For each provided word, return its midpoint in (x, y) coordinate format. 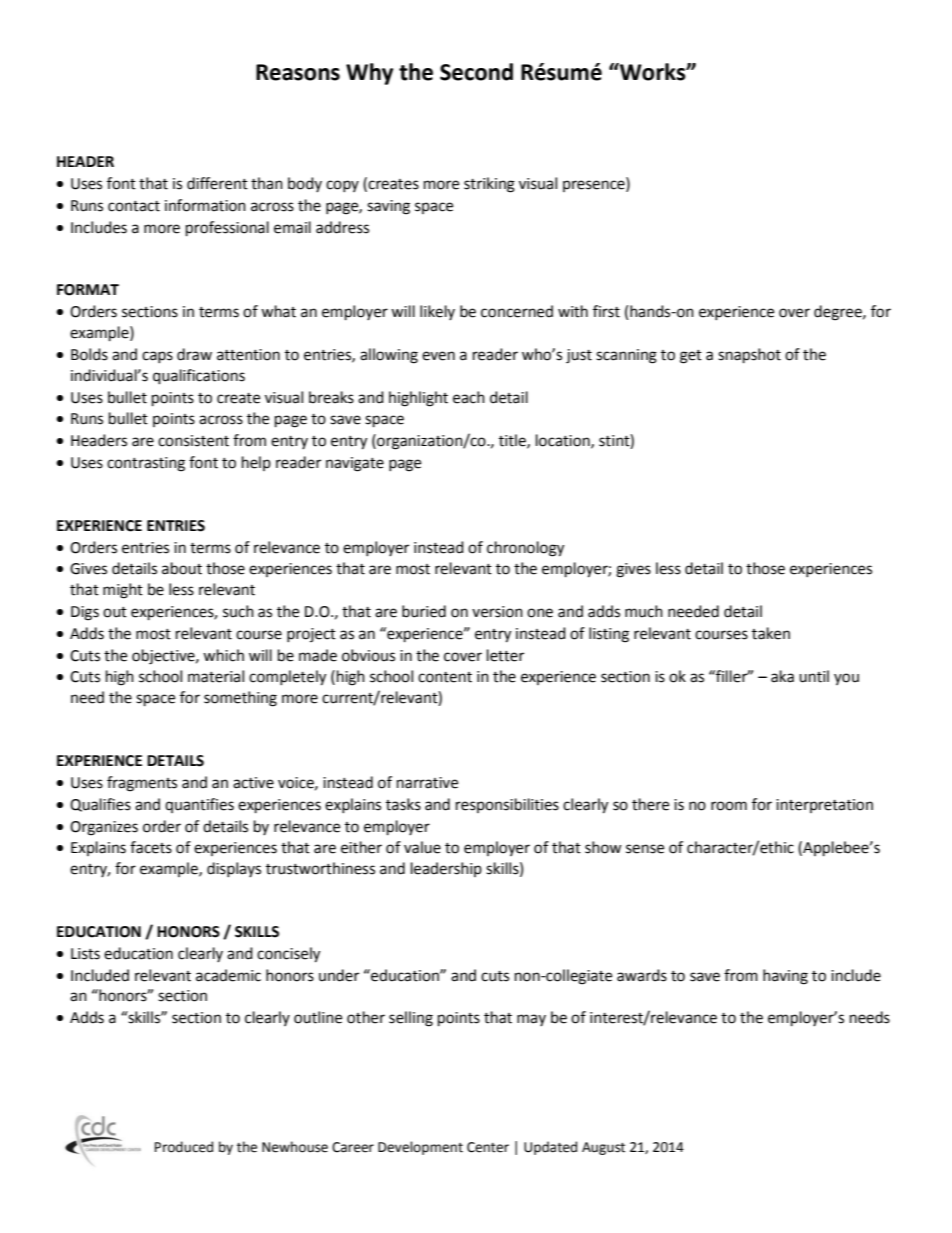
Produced (184, 1147)
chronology (525, 549)
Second (476, 72)
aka (782, 676)
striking (489, 185)
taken (771, 633)
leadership (446, 869)
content (445, 677)
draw (194, 354)
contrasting (146, 464)
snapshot (749, 356)
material (216, 676)
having (785, 977)
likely (437, 312)
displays (234, 869)
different (217, 183)
